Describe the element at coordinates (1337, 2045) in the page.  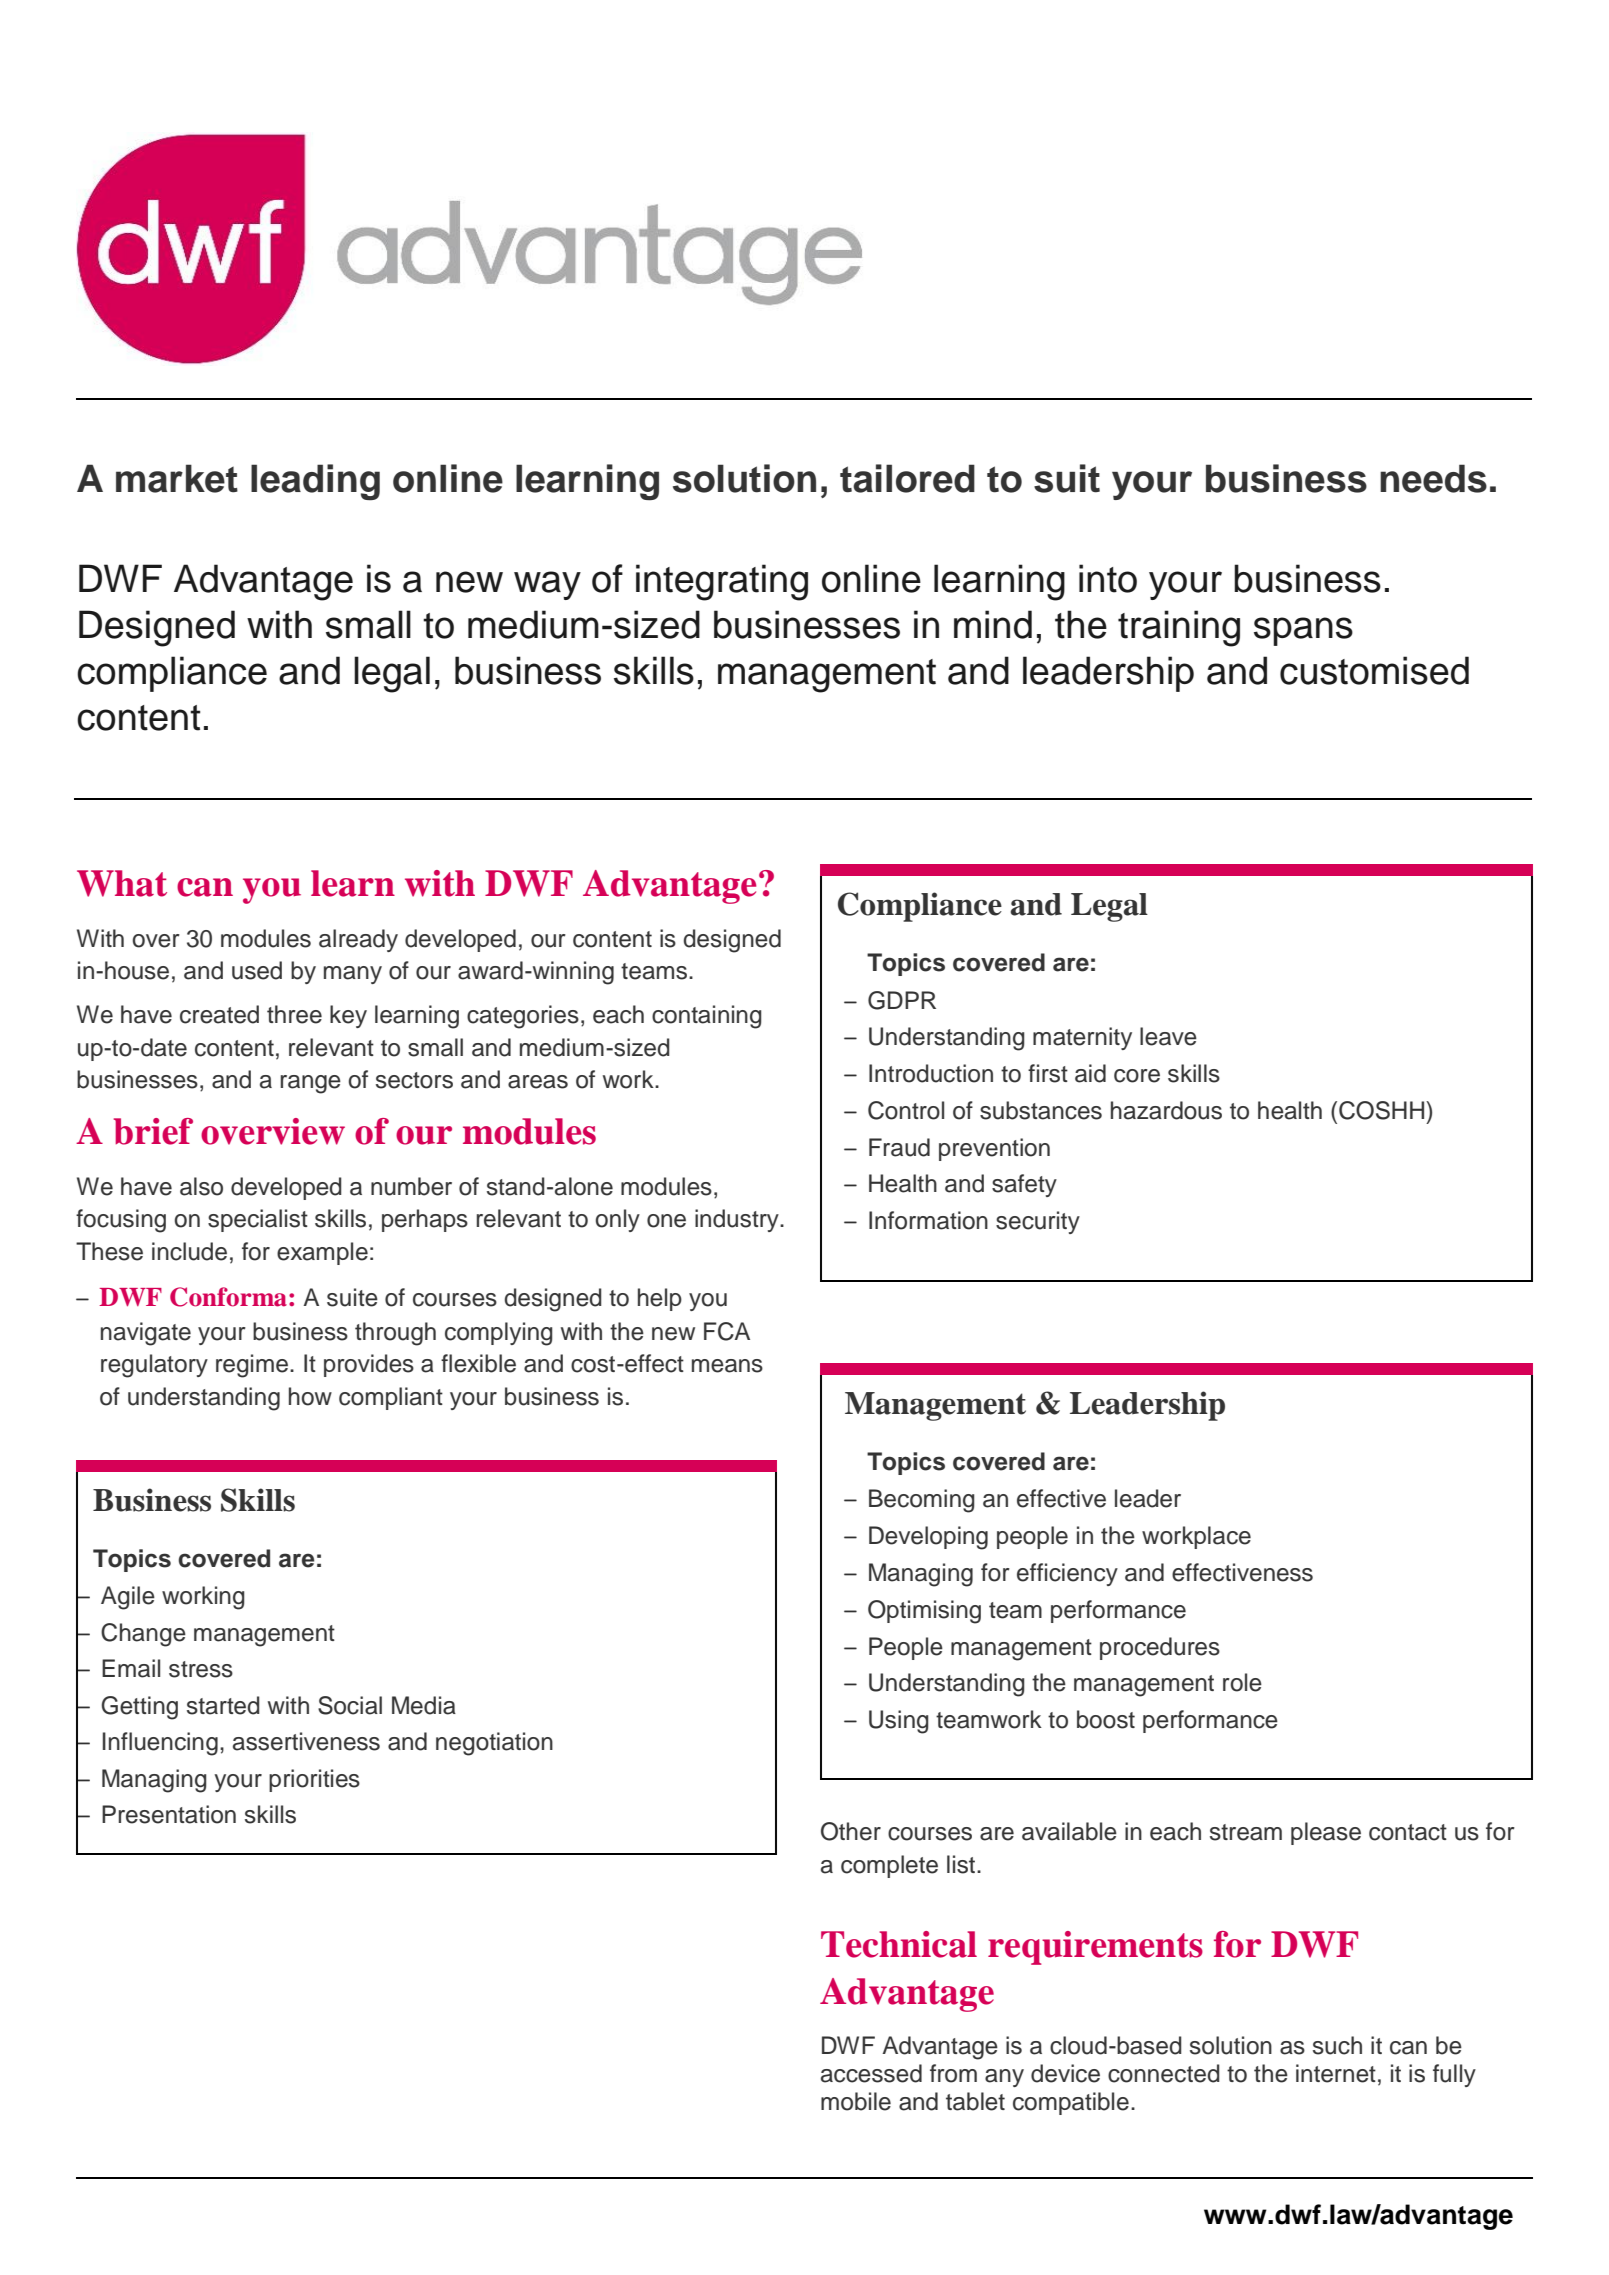
I see `such` at that location.
